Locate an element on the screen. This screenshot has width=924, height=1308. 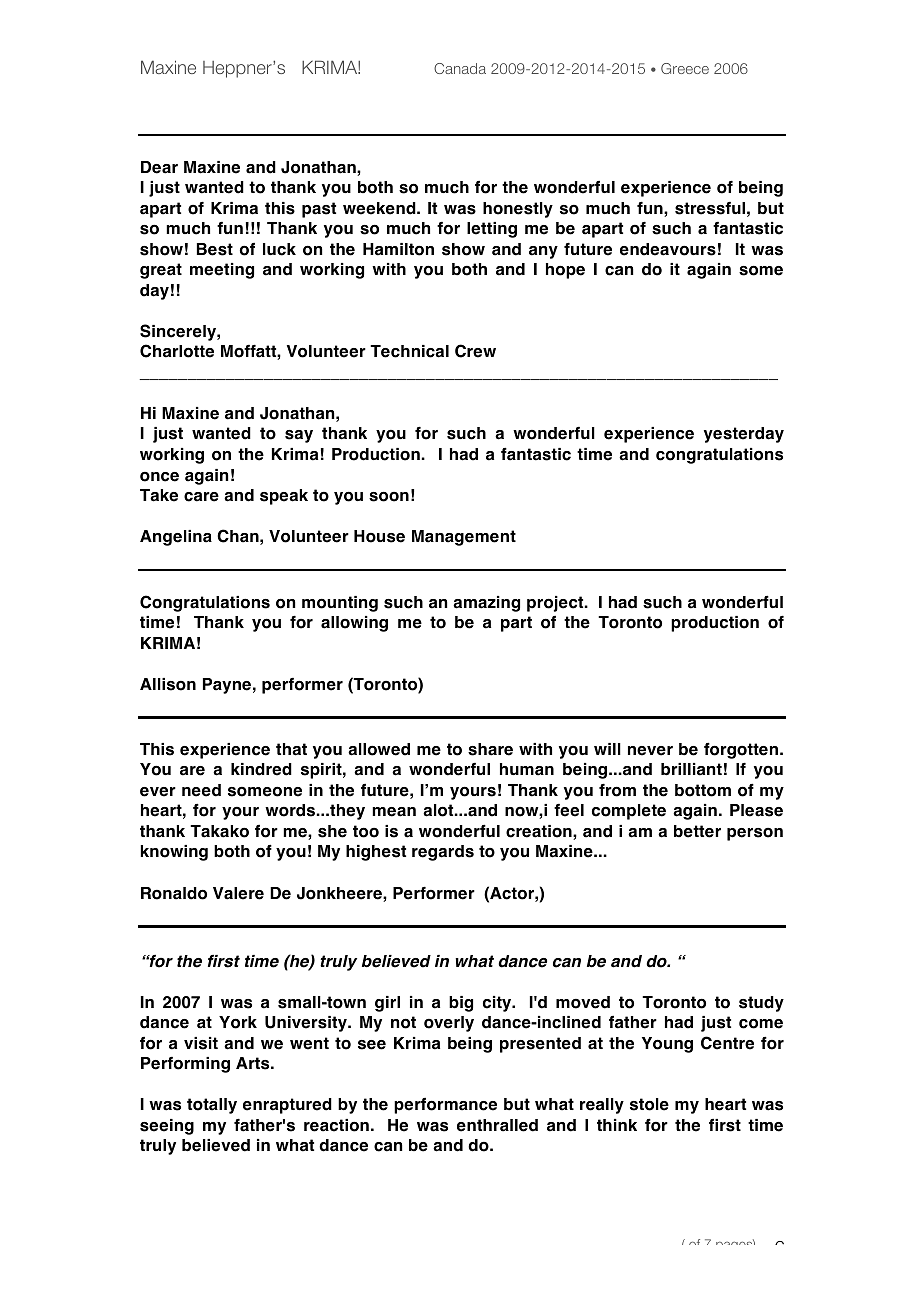
Angelina is located at coordinates (176, 538).
